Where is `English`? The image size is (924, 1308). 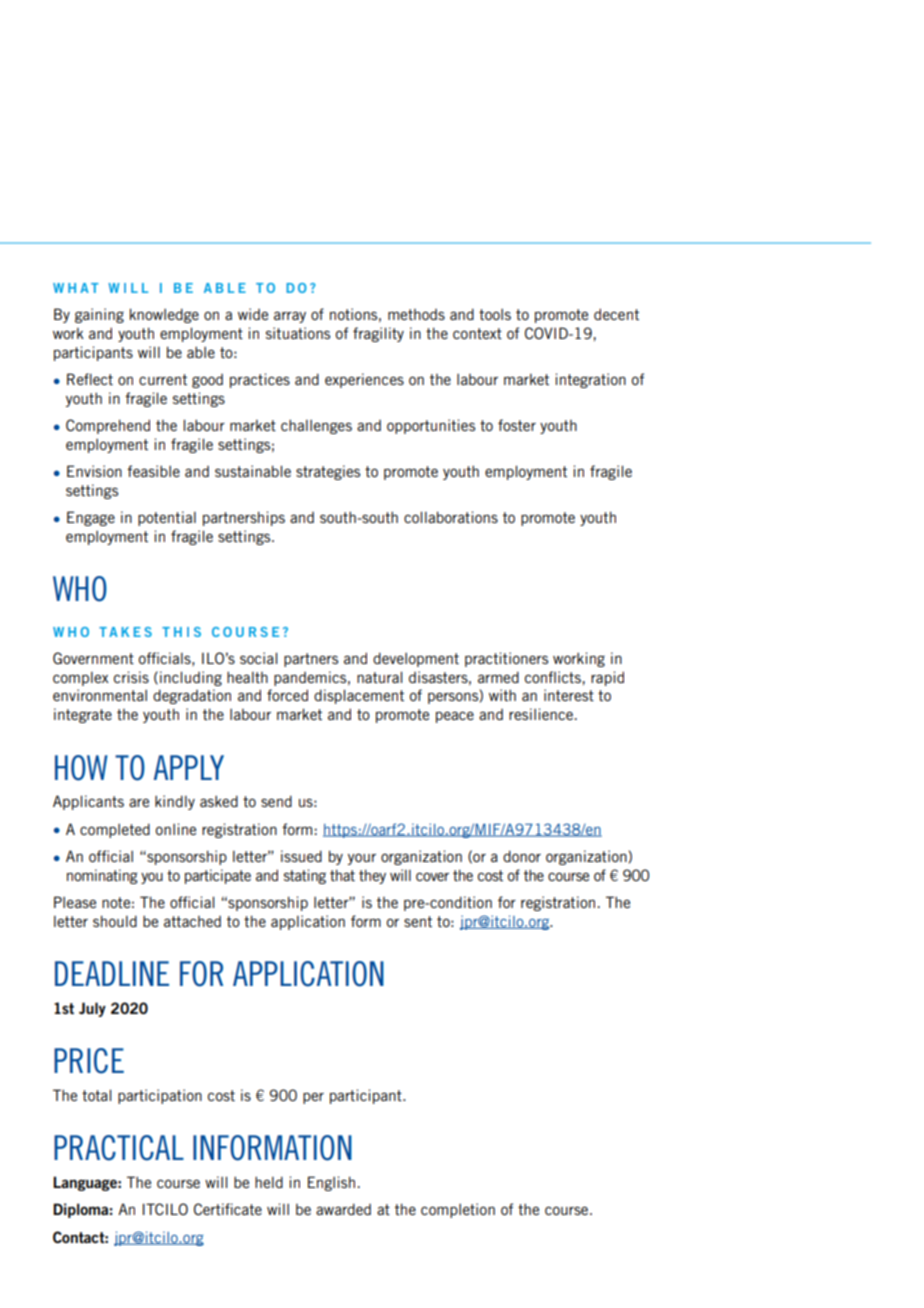
English is located at coordinates (331, 1183).
